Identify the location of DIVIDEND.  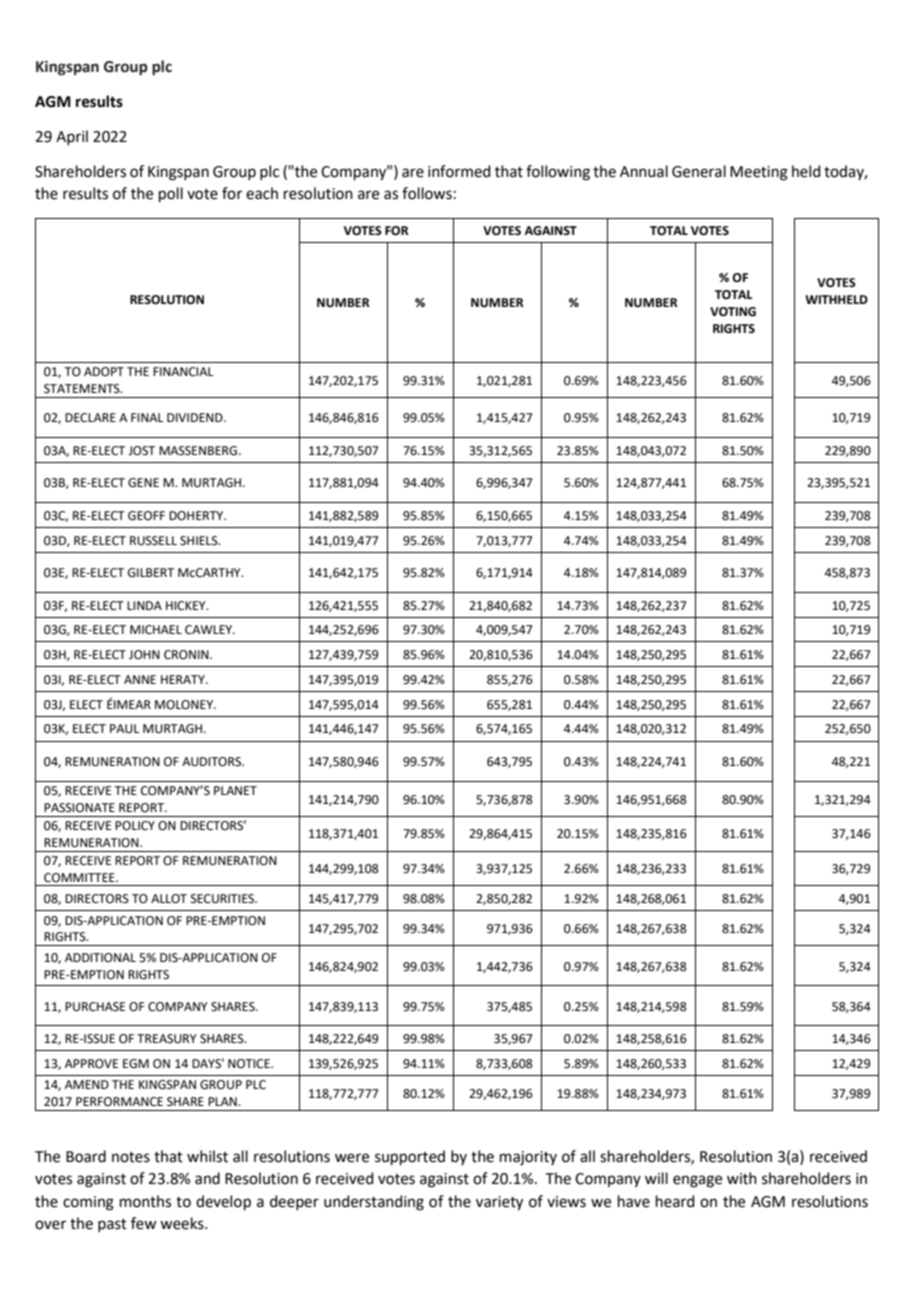
(196, 417).
